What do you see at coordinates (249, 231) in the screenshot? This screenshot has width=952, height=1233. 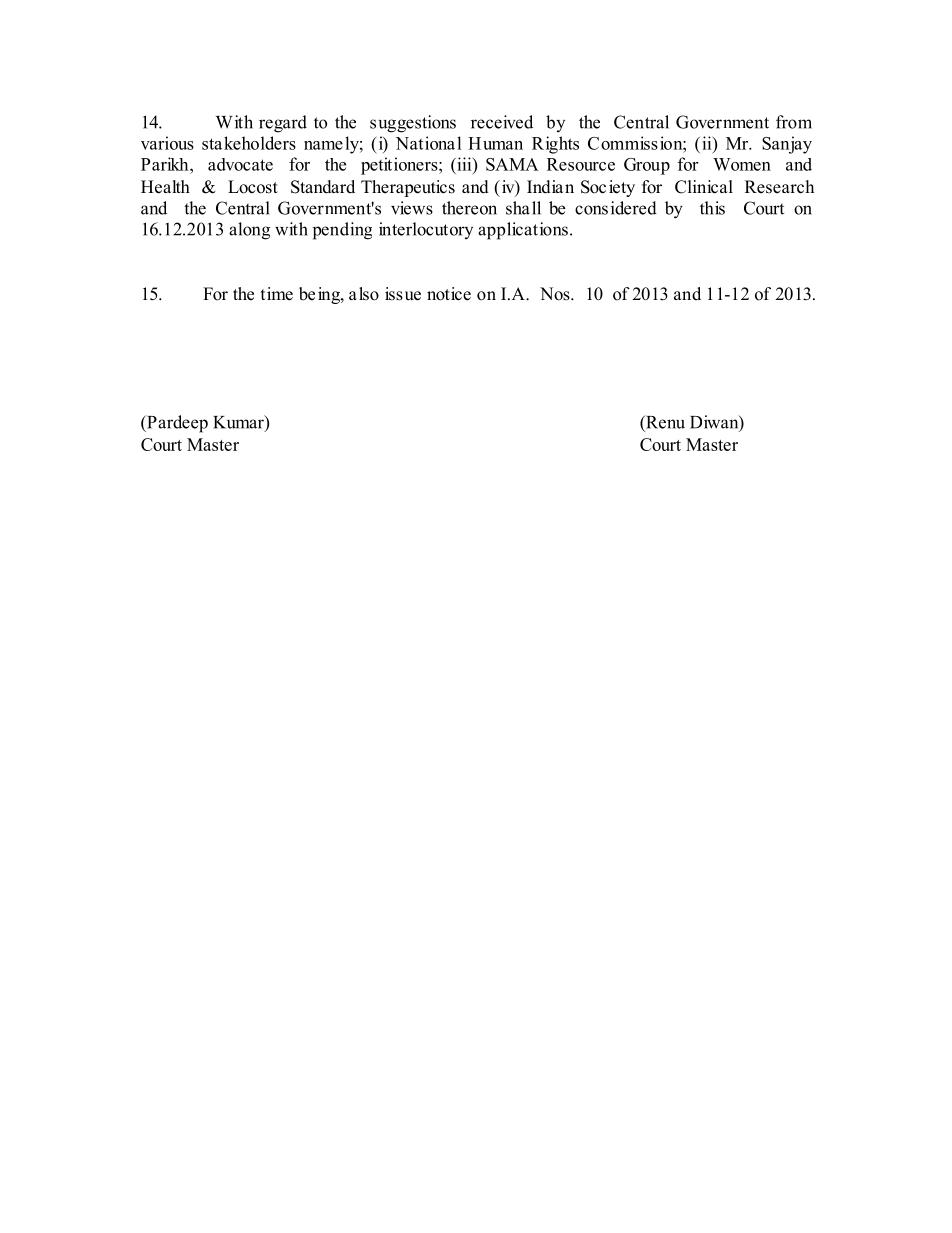 I see `along` at bounding box center [249, 231].
